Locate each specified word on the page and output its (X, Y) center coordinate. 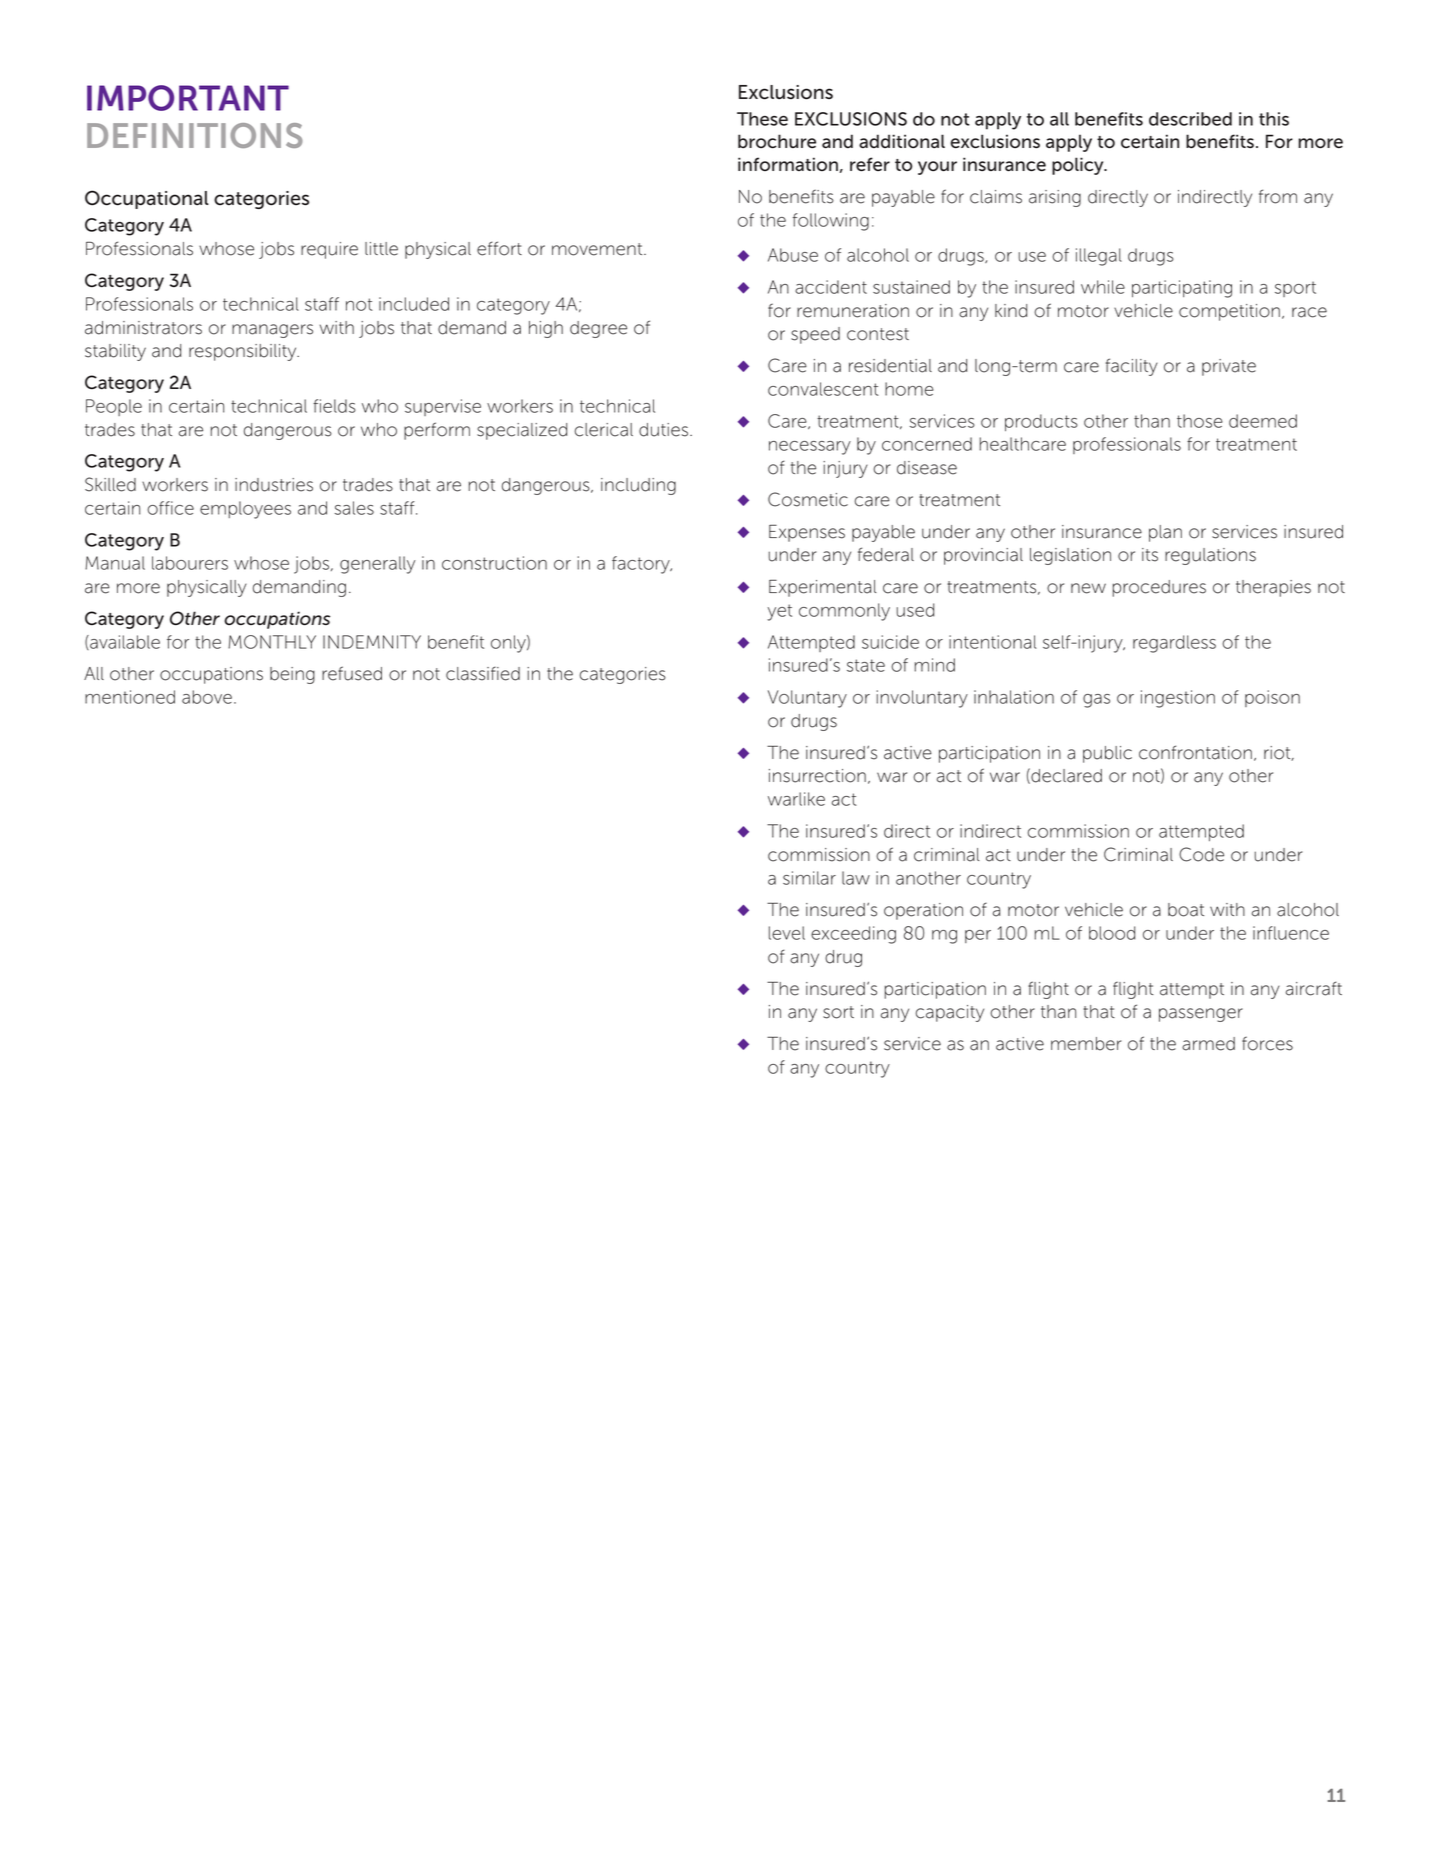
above (207, 697)
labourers (190, 563)
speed (815, 335)
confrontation (1195, 752)
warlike (796, 799)
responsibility (244, 352)
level (787, 933)
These (762, 119)
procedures (1159, 588)
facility (1132, 367)
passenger (1201, 1015)
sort (838, 1012)
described (1190, 119)
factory (642, 565)
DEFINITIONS (194, 135)
